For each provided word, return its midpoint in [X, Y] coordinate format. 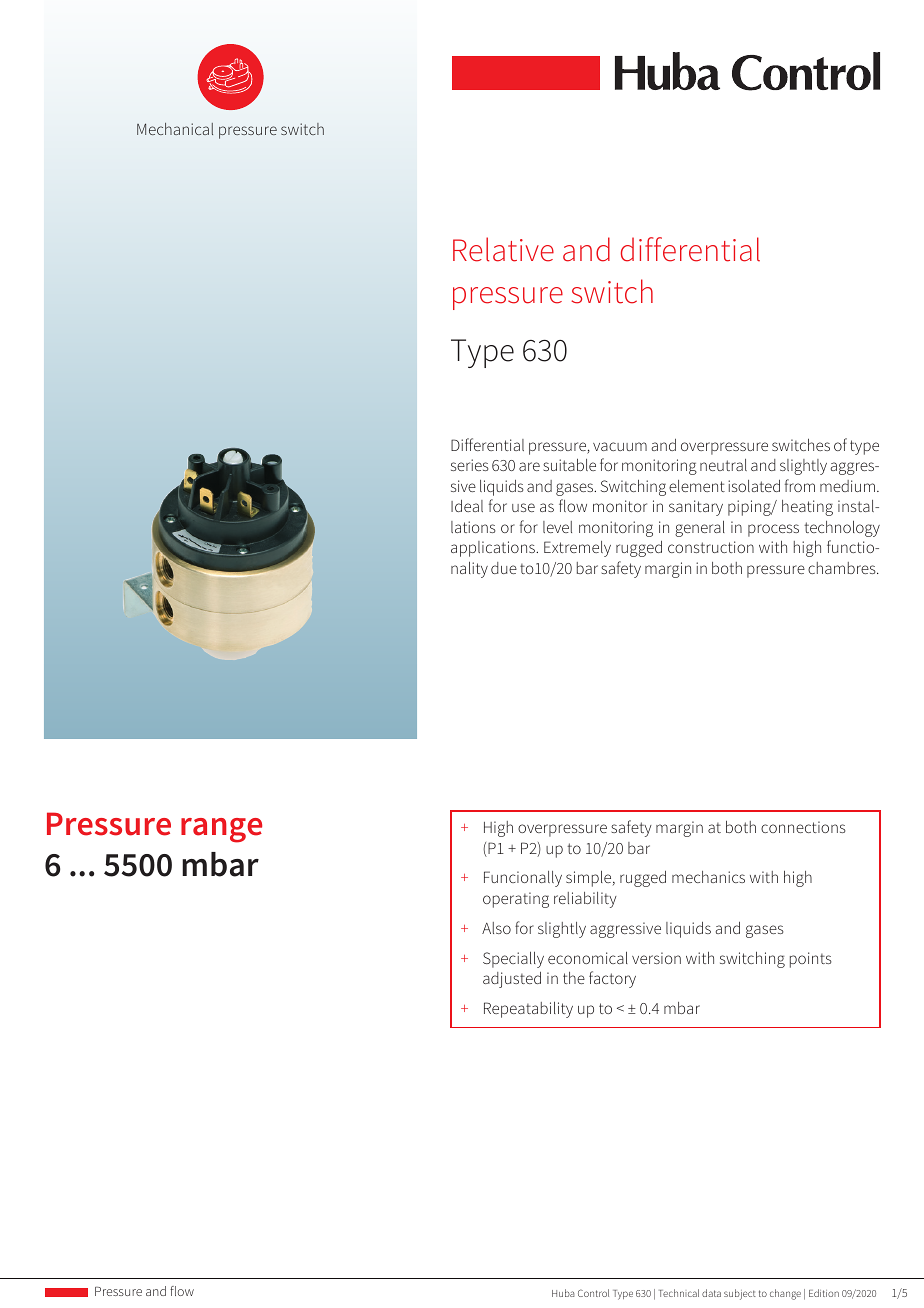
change [785, 1294]
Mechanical [175, 129]
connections [803, 827]
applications [494, 549]
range [221, 830]
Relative [503, 249]
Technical [679, 1293]
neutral [723, 465]
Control [593, 1293]
